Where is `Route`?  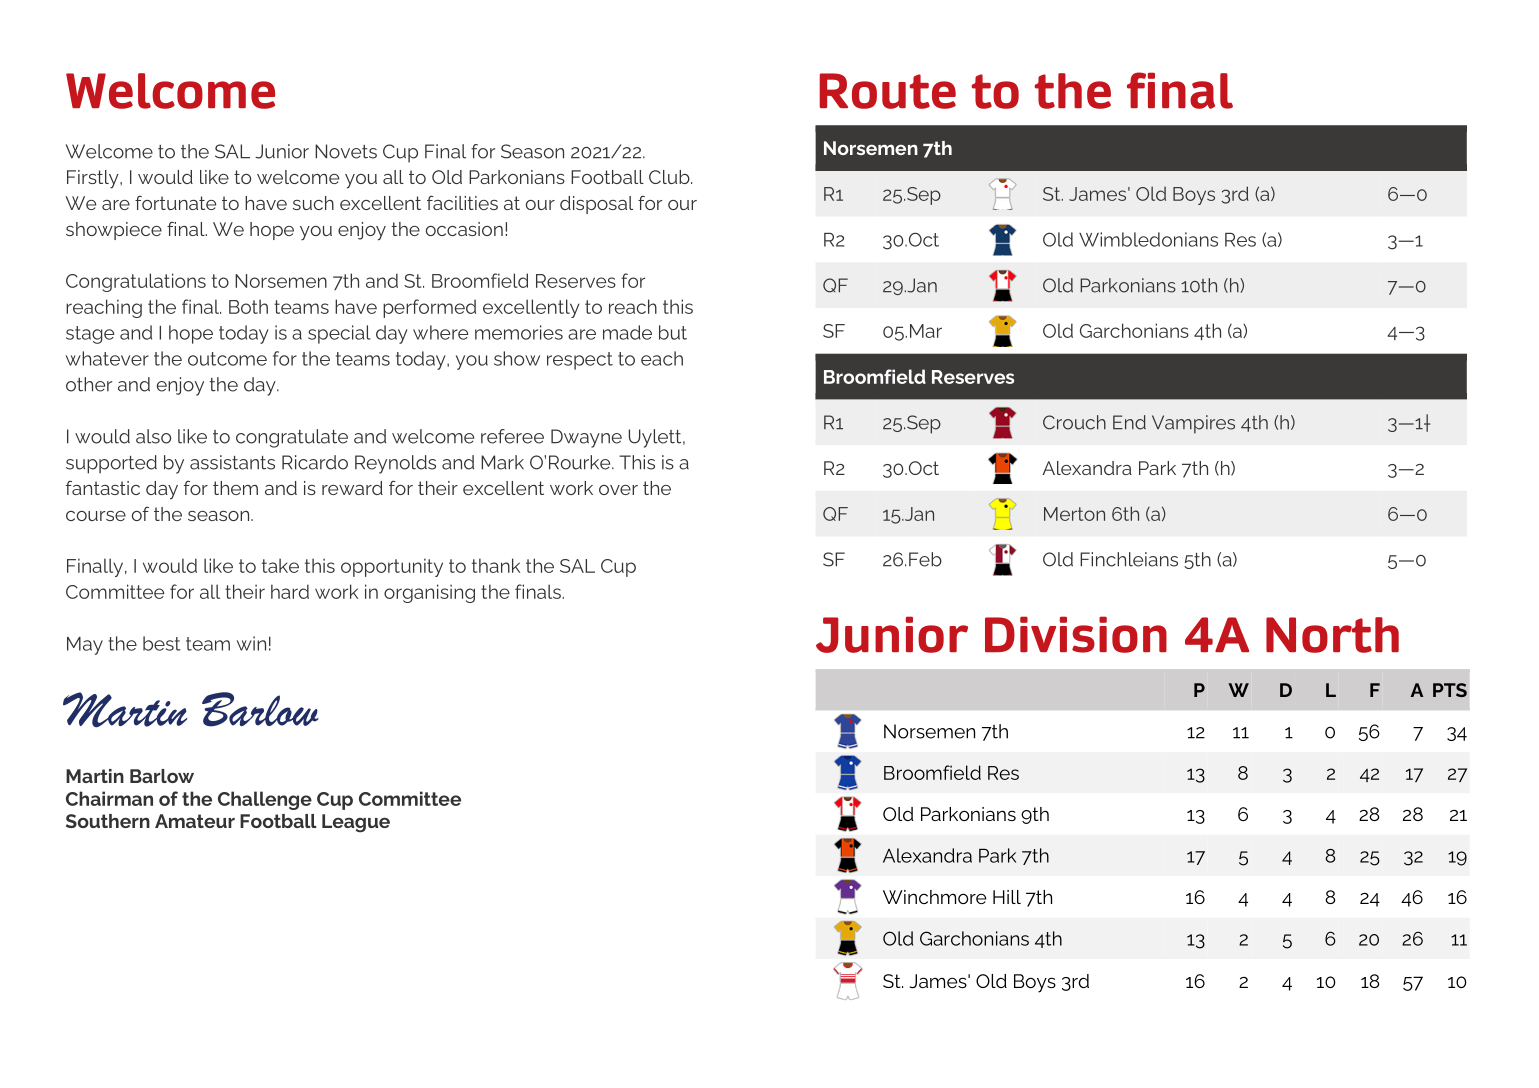 Route is located at coordinates (887, 91).
